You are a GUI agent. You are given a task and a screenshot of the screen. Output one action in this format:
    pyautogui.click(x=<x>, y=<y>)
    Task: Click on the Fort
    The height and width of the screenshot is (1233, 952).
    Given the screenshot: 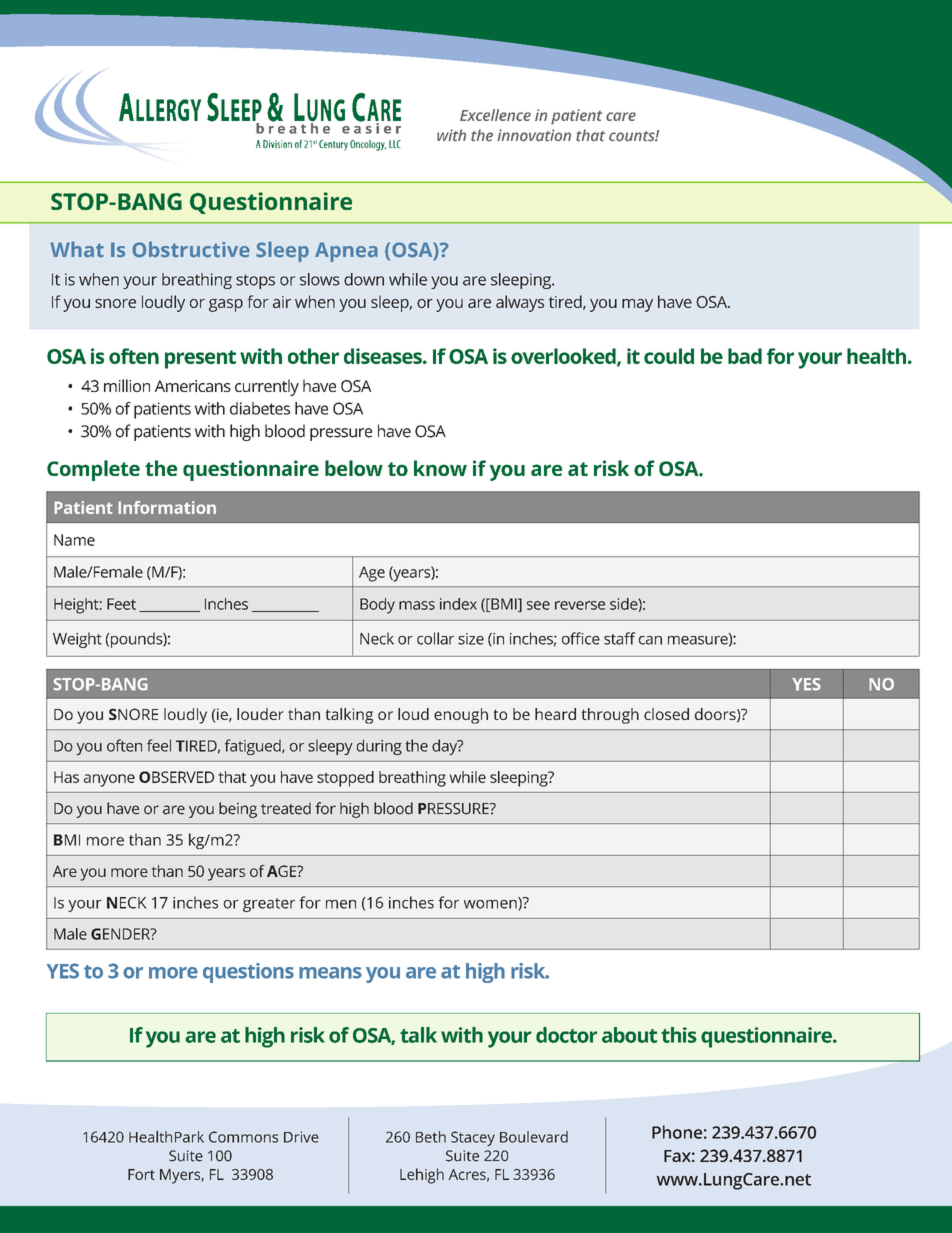 What is the action you would take?
    pyautogui.click(x=141, y=1174)
